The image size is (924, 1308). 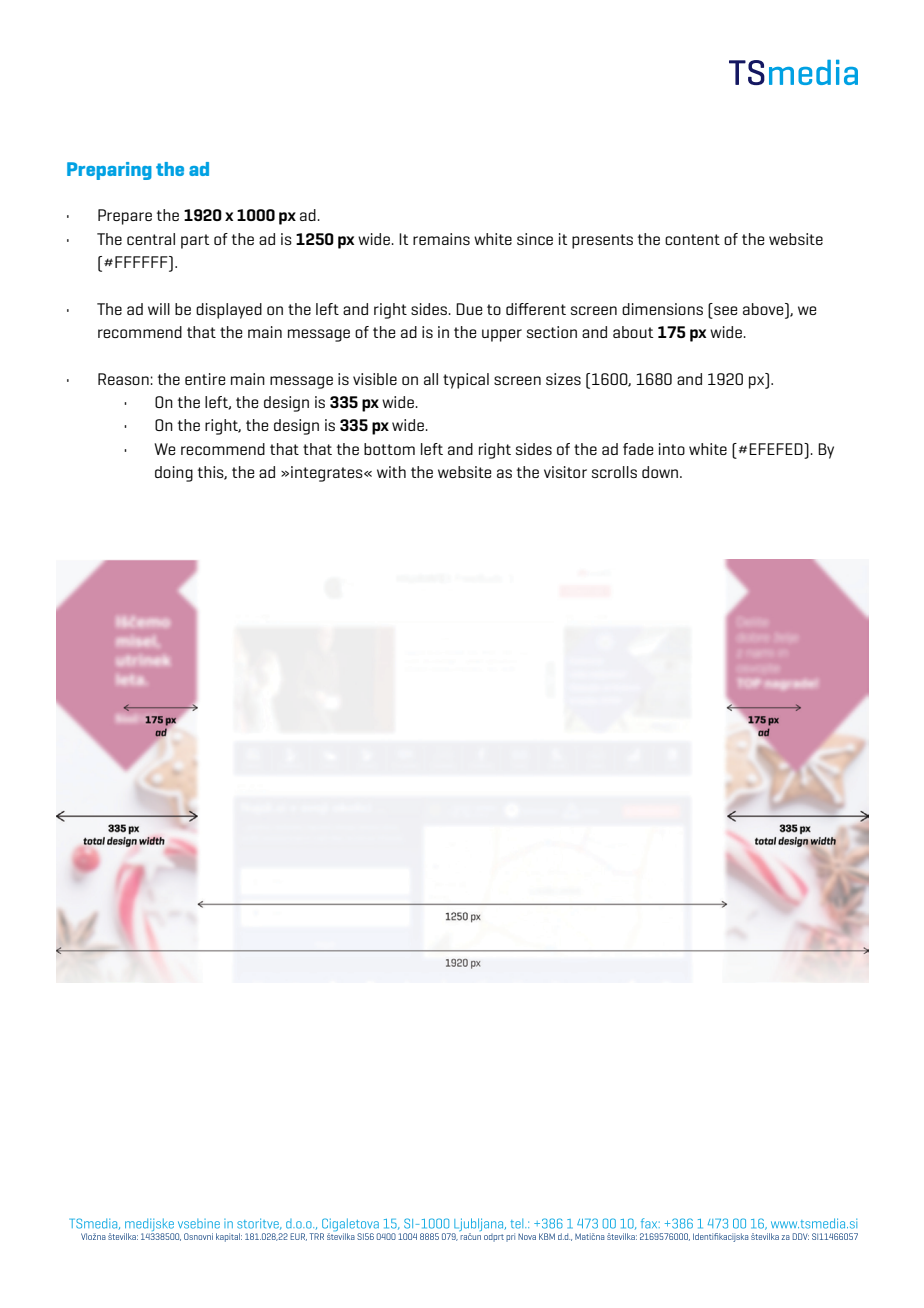 What do you see at coordinates (229, 311) in the image?
I see `displayed` at bounding box center [229, 311].
